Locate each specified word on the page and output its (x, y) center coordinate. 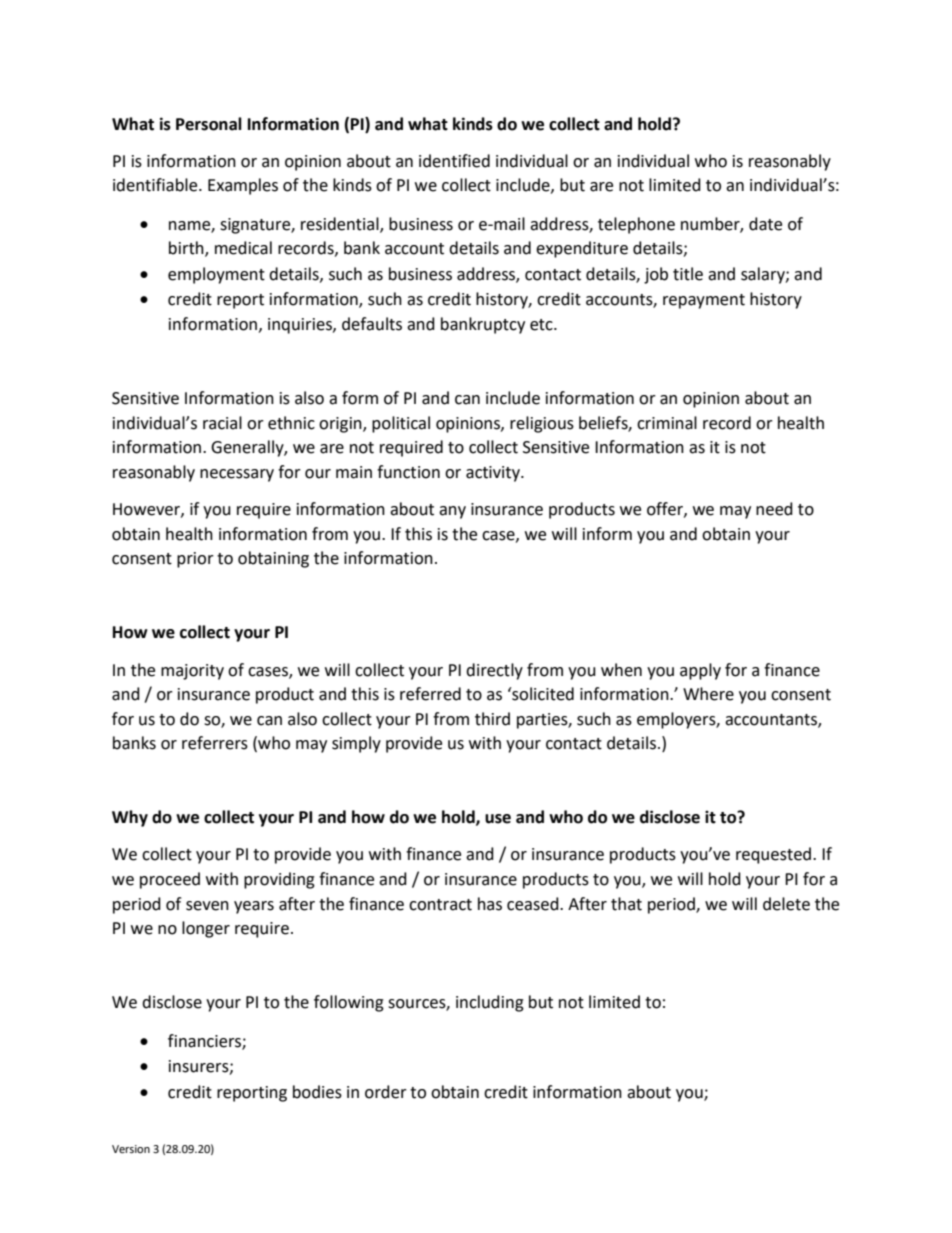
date (765, 224)
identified (454, 161)
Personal (209, 124)
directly (494, 671)
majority (192, 672)
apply (700, 671)
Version (131, 1149)
